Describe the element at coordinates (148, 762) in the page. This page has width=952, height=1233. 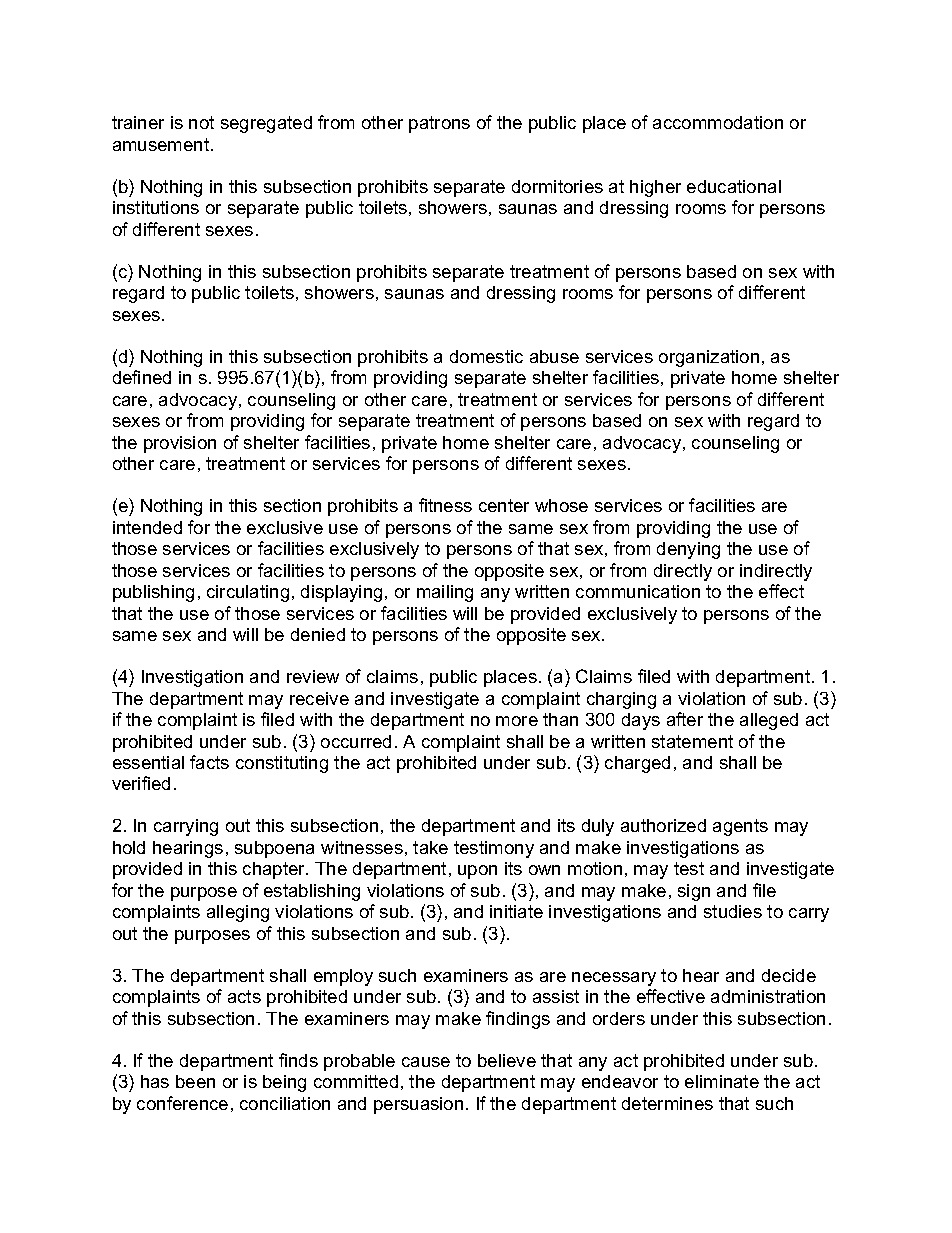
I see `essential` at that location.
